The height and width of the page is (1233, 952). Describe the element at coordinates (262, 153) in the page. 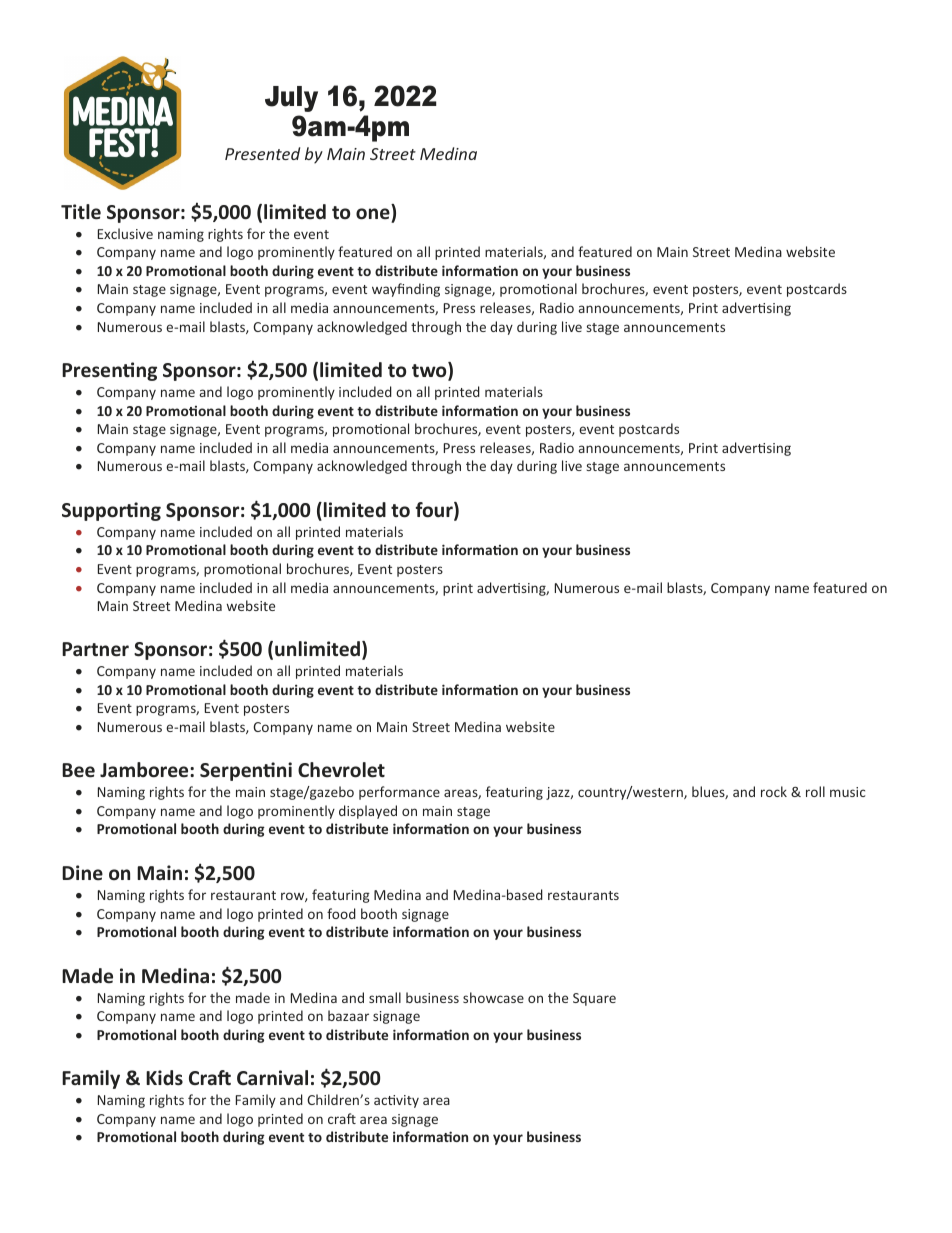

I see `Presented` at that location.
